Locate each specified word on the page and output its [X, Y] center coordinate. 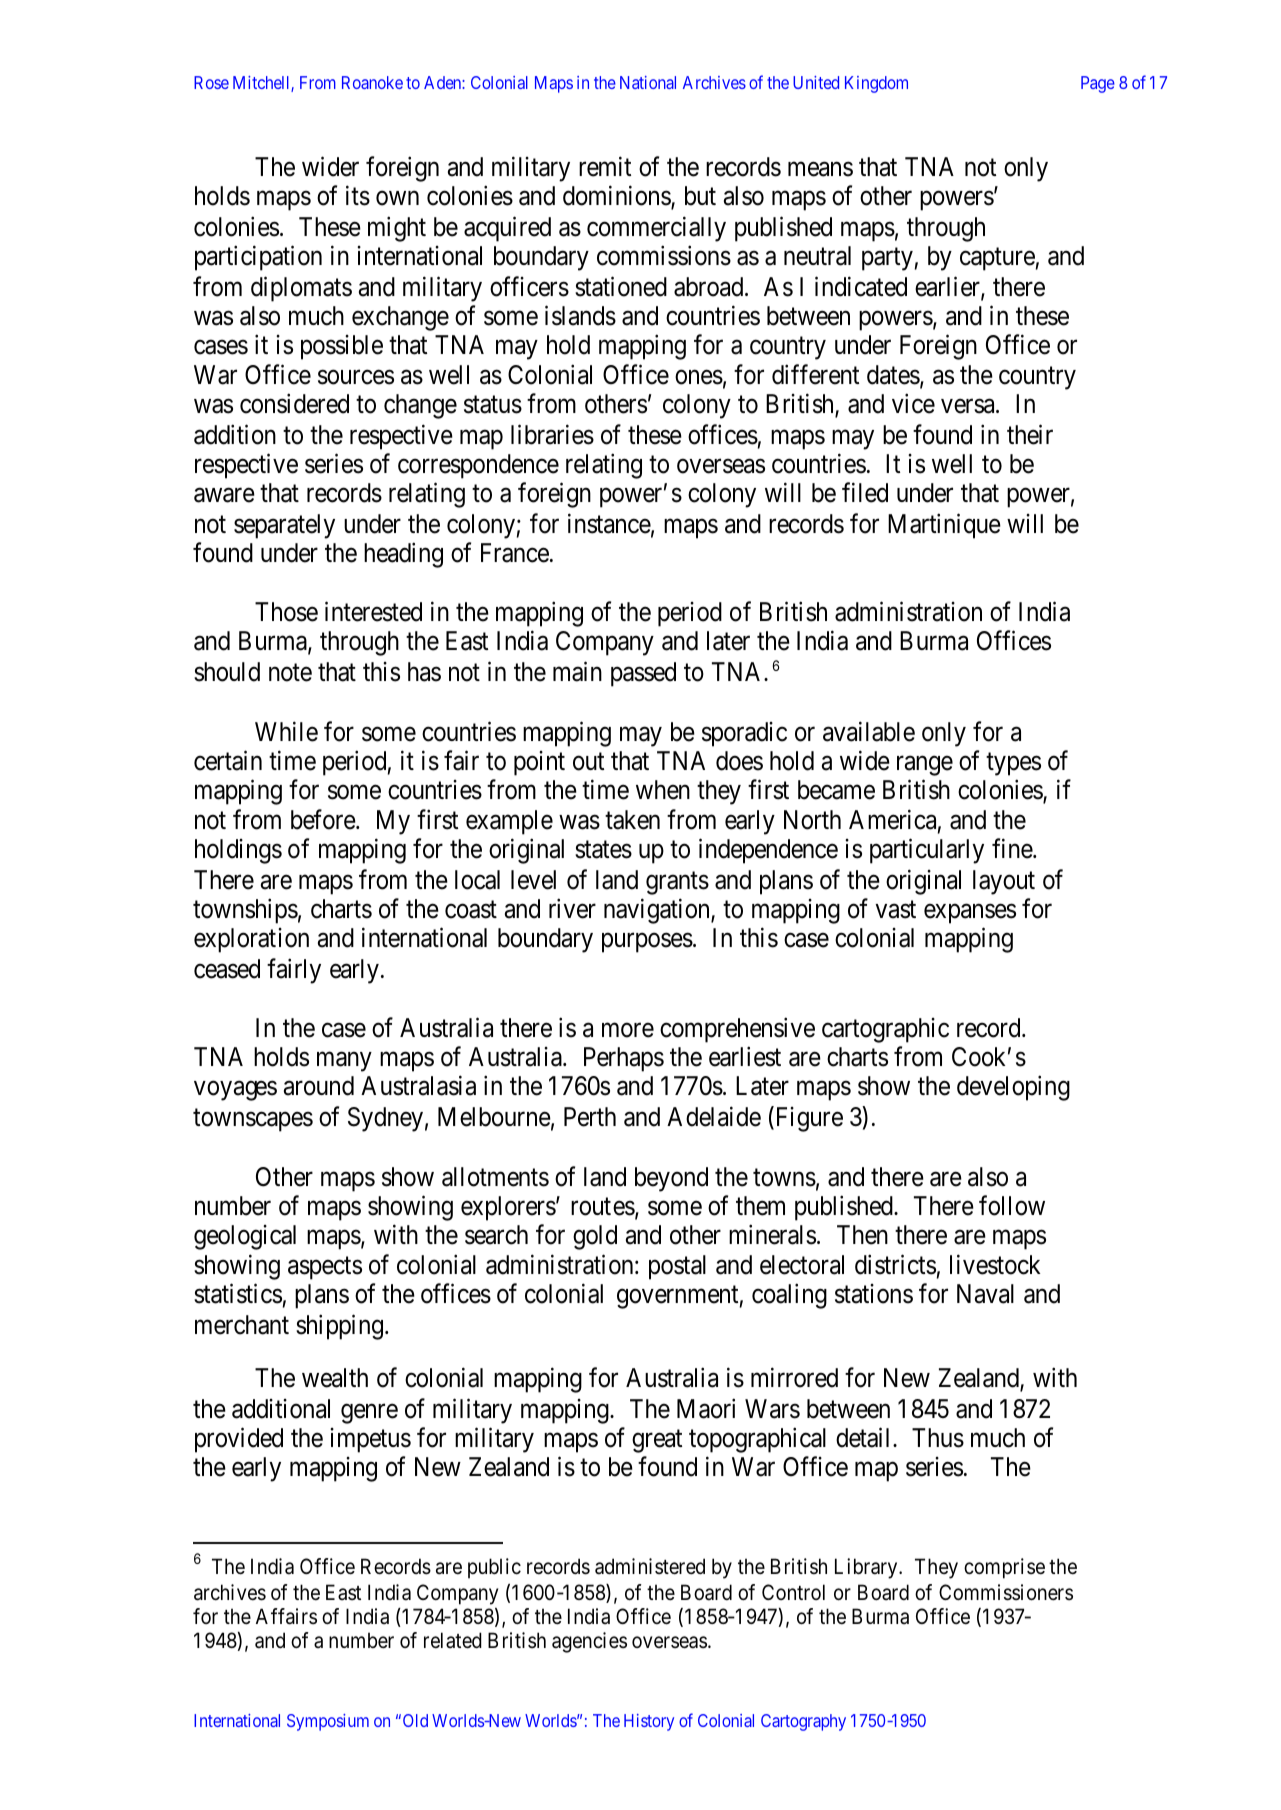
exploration [251, 940]
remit [605, 167]
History [649, 1722]
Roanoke [372, 82]
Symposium [328, 1722]
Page [1098, 84]
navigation [658, 911]
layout [1004, 882]
